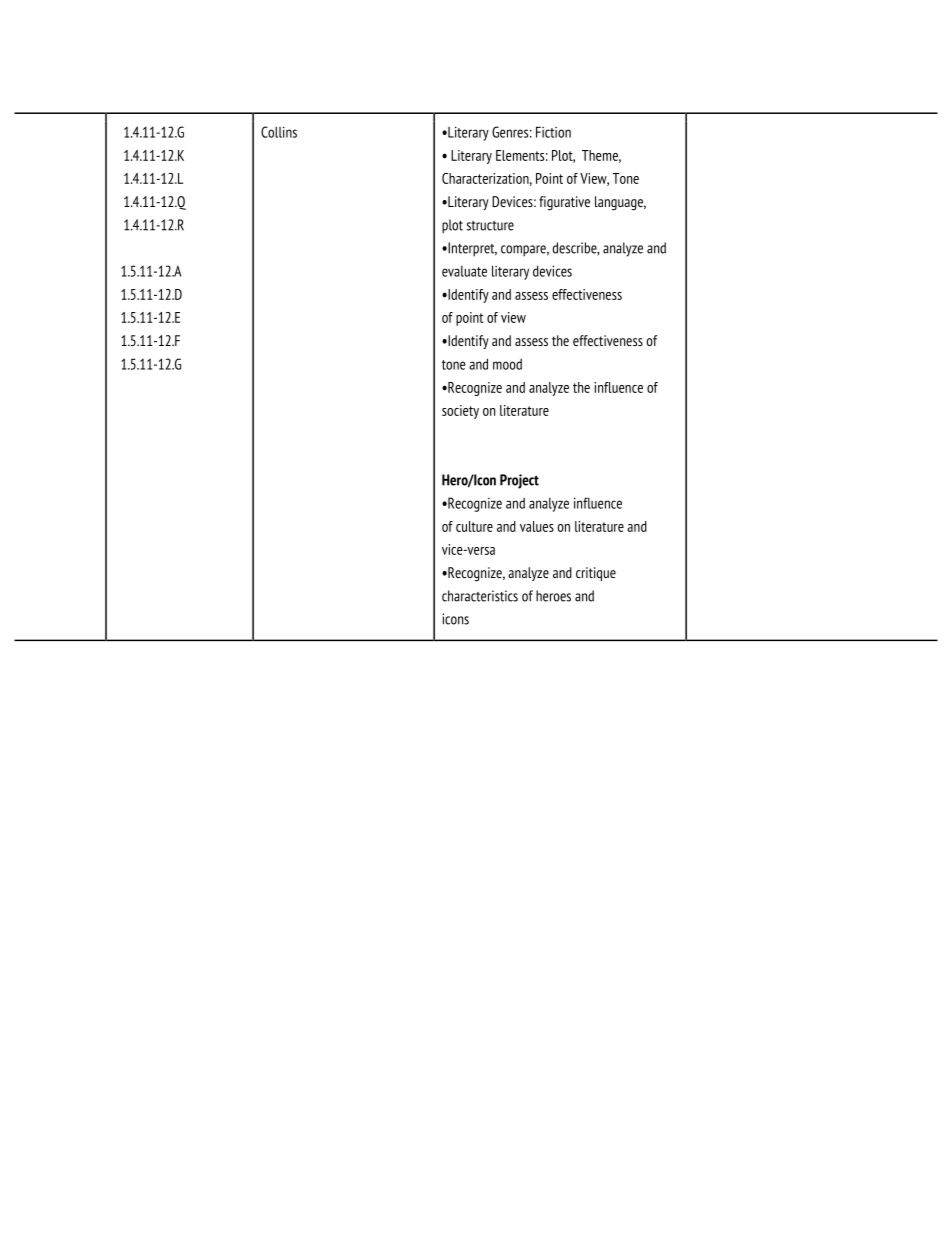  Describe the element at coordinates (553, 132) in the image. I see `Fiction` at that location.
